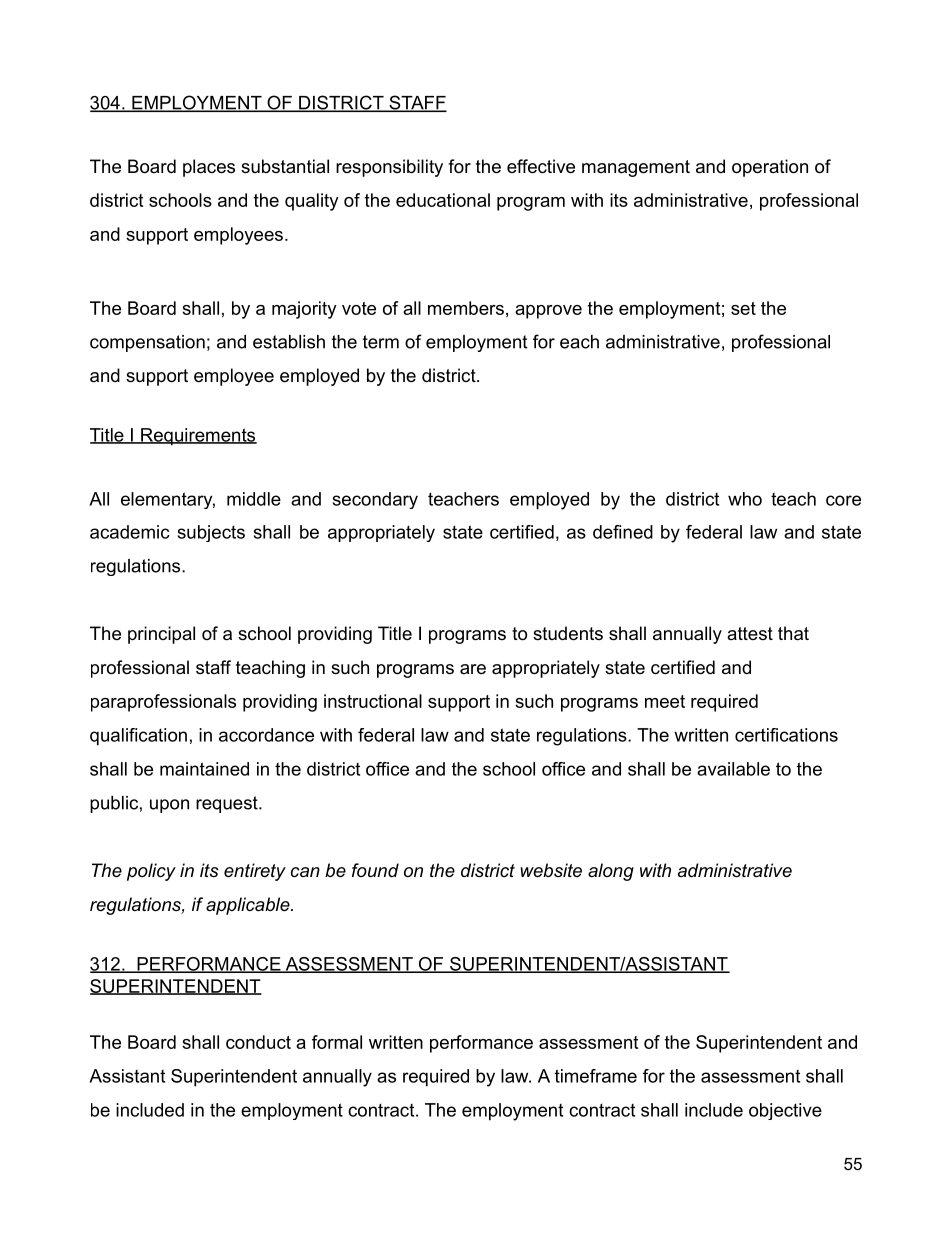  I want to click on are, so click(473, 669).
